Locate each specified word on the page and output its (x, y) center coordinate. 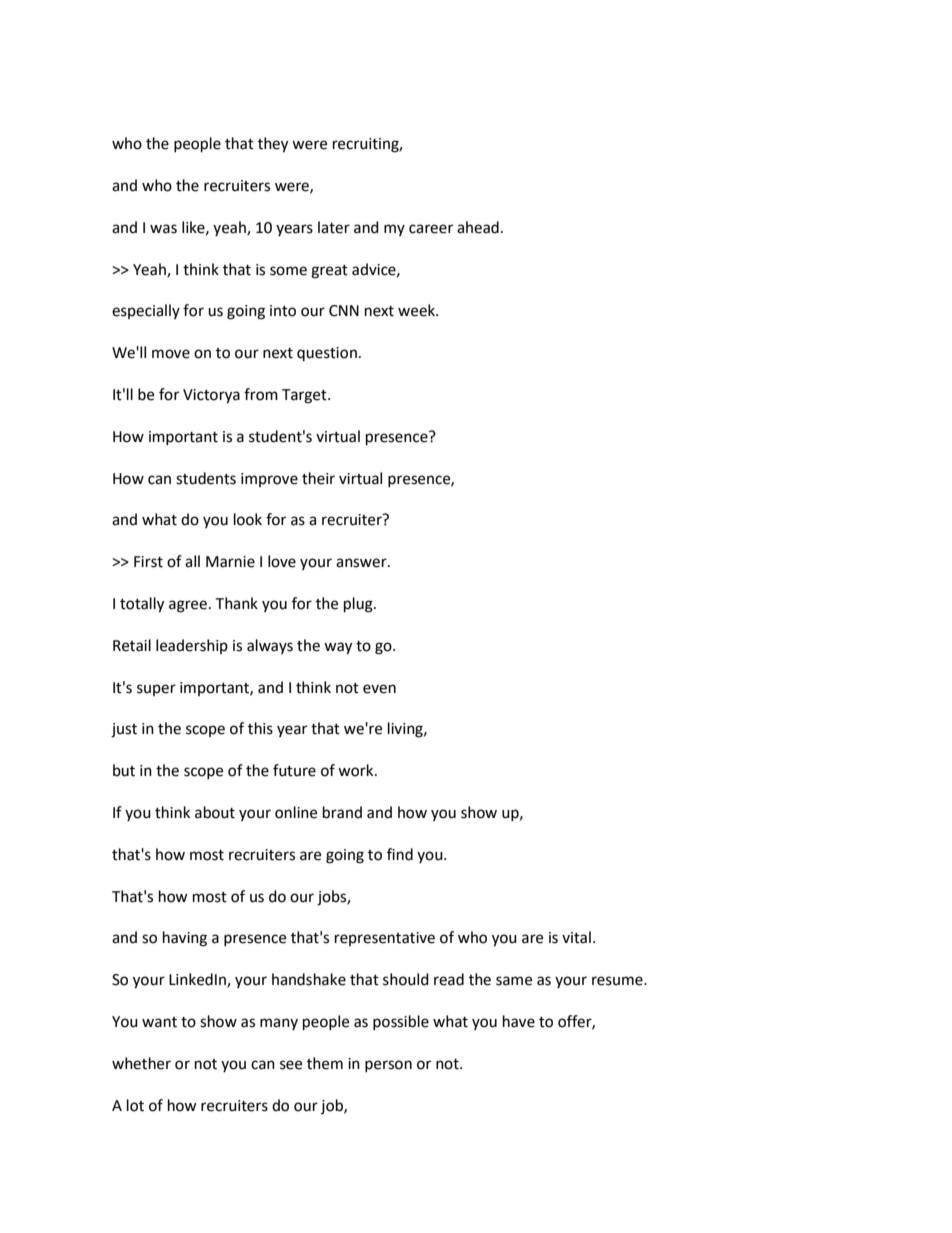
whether (141, 1063)
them (325, 1063)
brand (342, 812)
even (379, 689)
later (334, 227)
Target (305, 396)
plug (359, 605)
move (171, 354)
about (215, 812)
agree (188, 606)
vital (576, 937)
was (163, 229)
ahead (478, 227)
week (417, 310)
